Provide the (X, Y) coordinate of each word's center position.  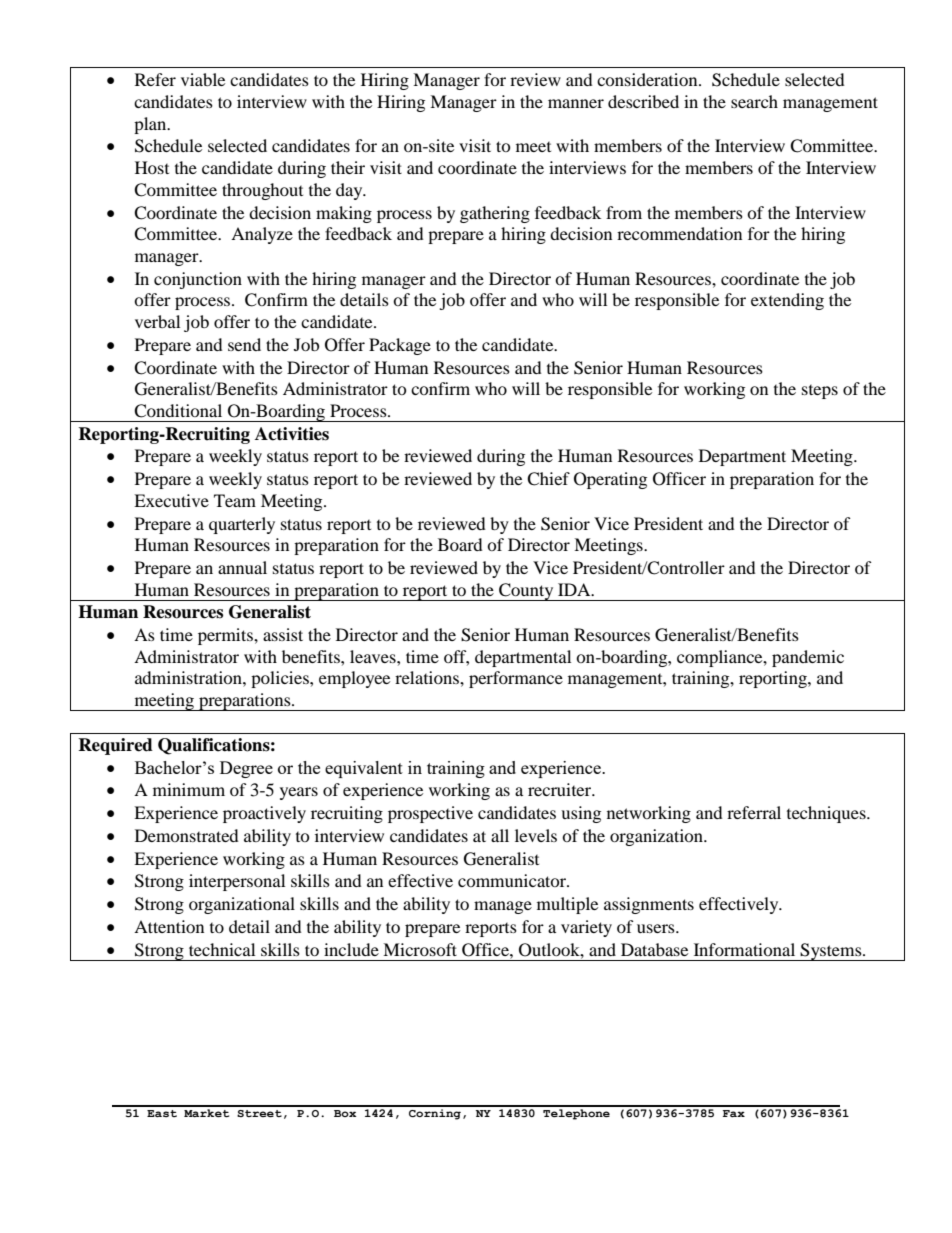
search (754, 101)
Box (345, 1113)
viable (203, 79)
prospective (430, 814)
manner (576, 103)
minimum (189, 789)
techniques (827, 814)
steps (820, 392)
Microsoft (420, 949)
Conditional (178, 411)
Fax (734, 1113)
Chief (548, 479)
